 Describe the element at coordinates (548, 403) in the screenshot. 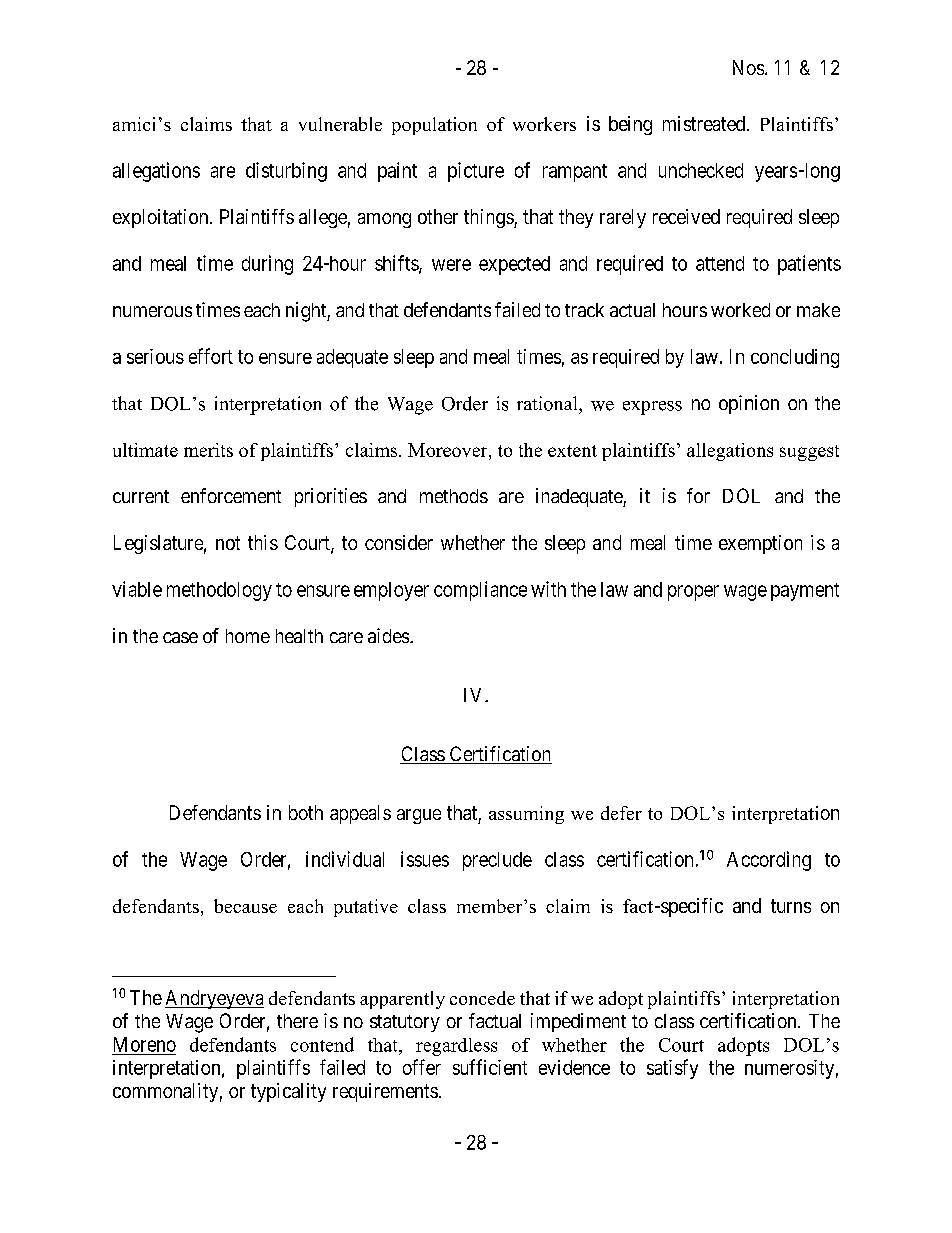

I see `rational` at that location.
